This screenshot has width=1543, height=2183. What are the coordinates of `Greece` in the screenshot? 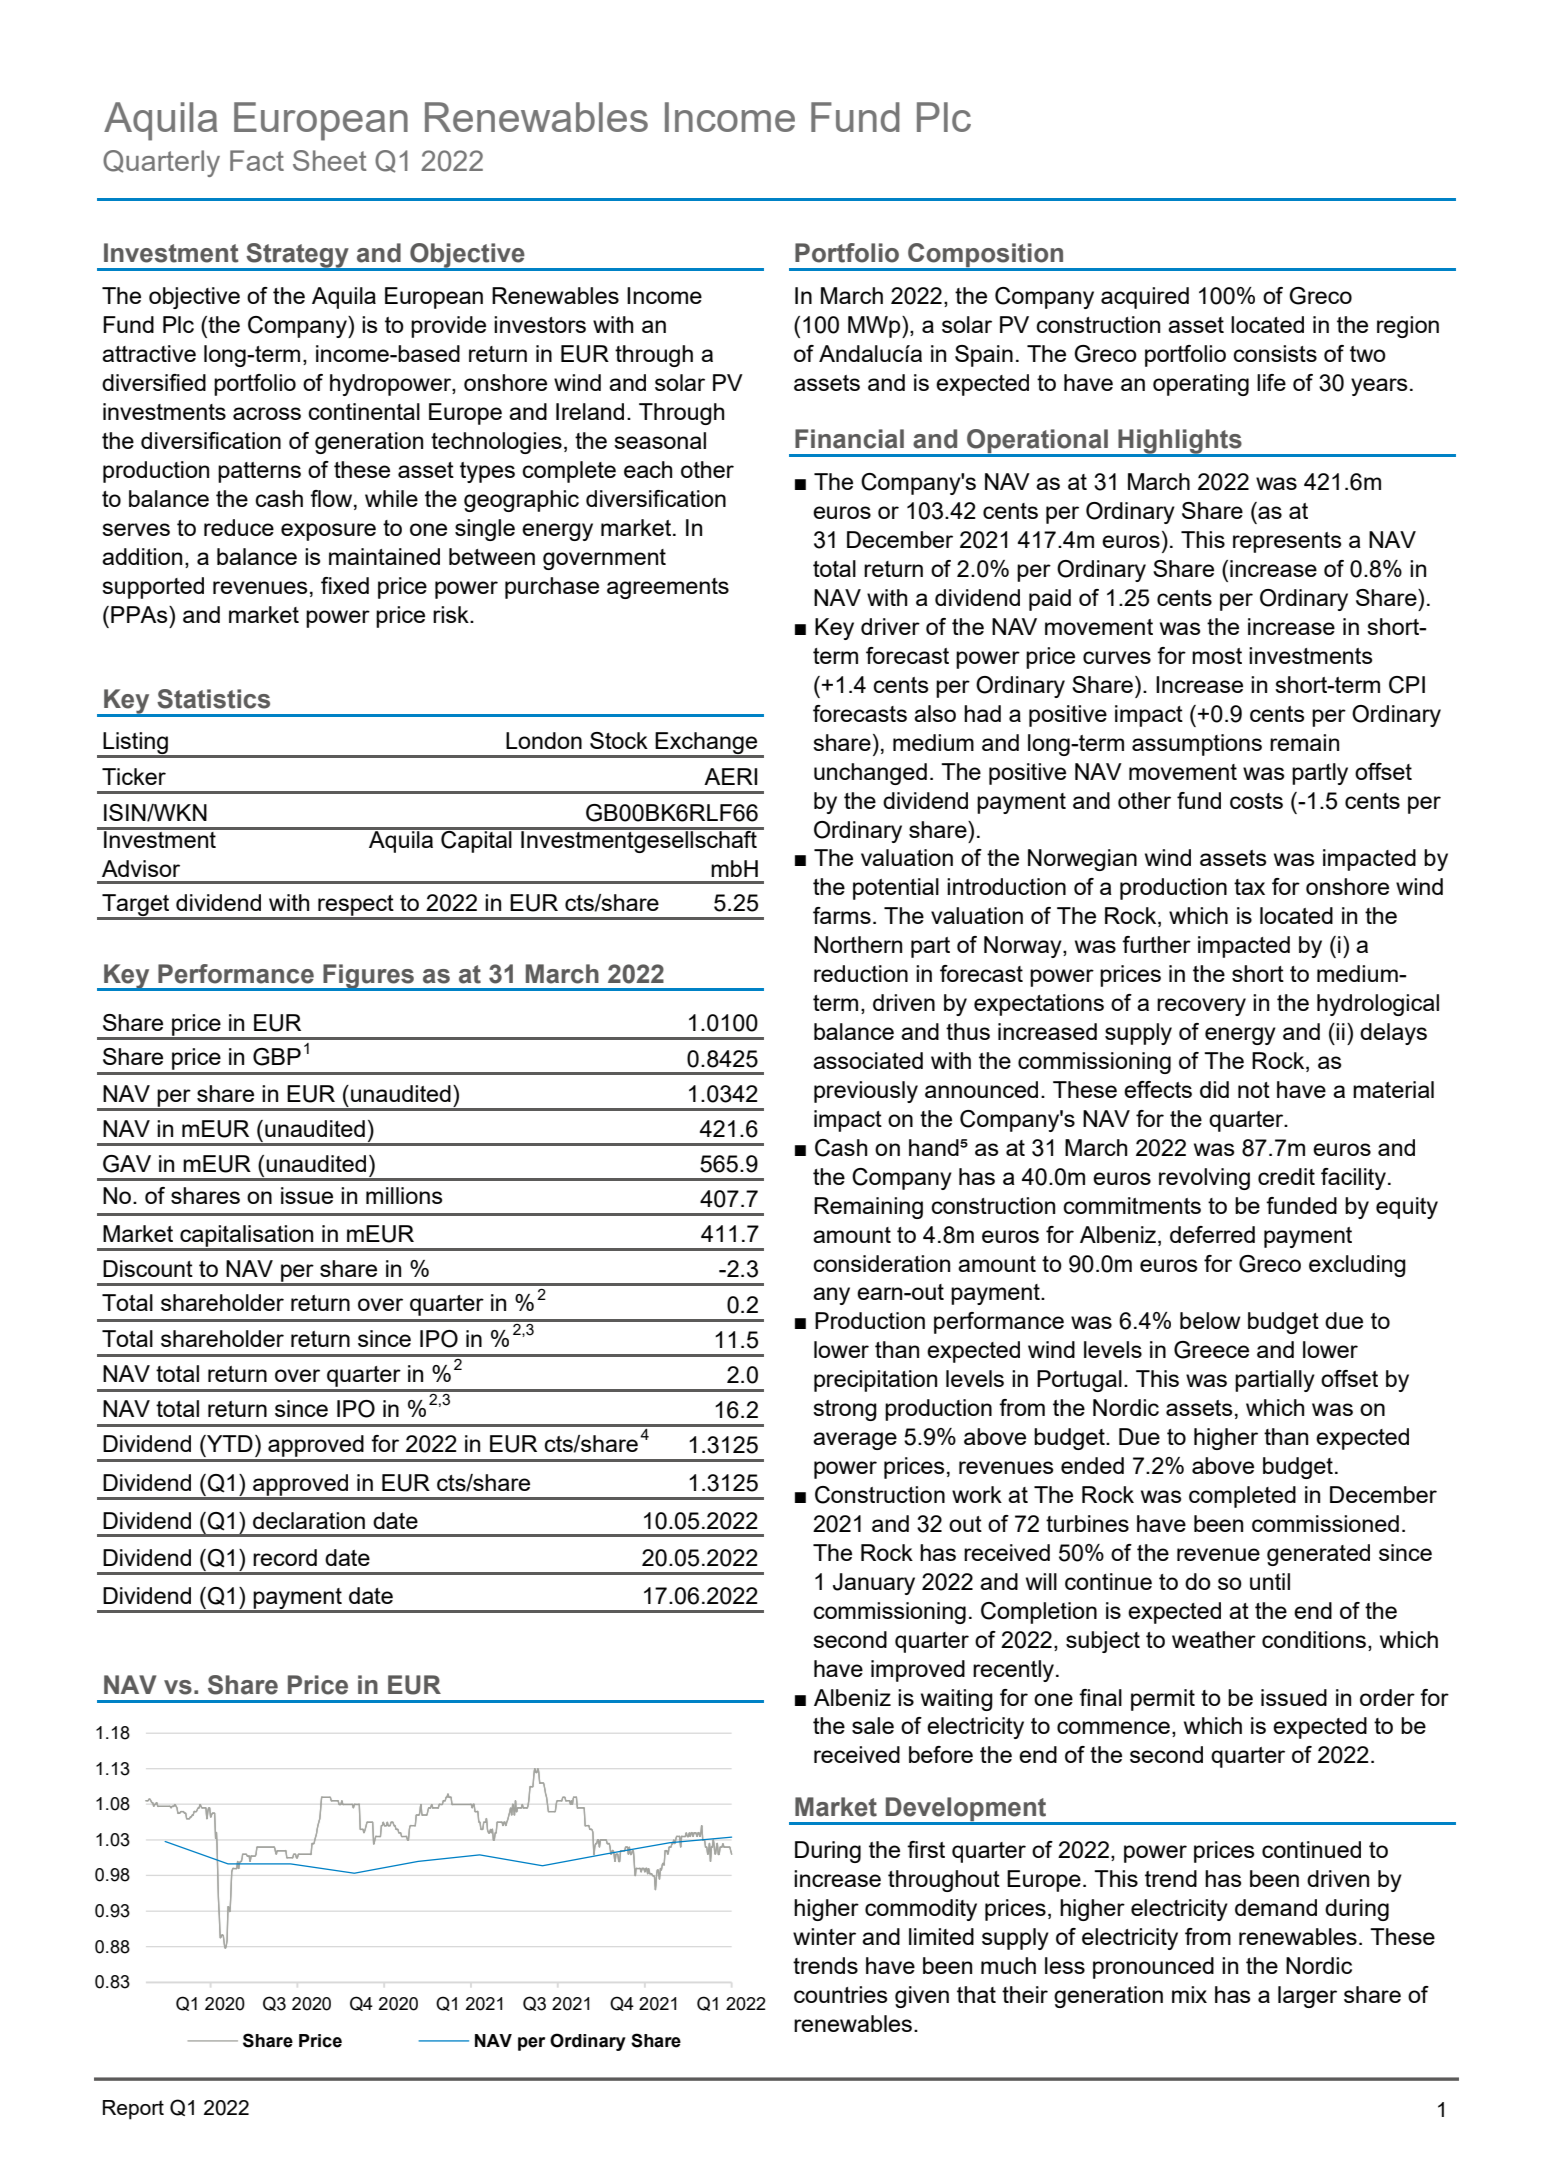 It's located at (1211, 1350).
